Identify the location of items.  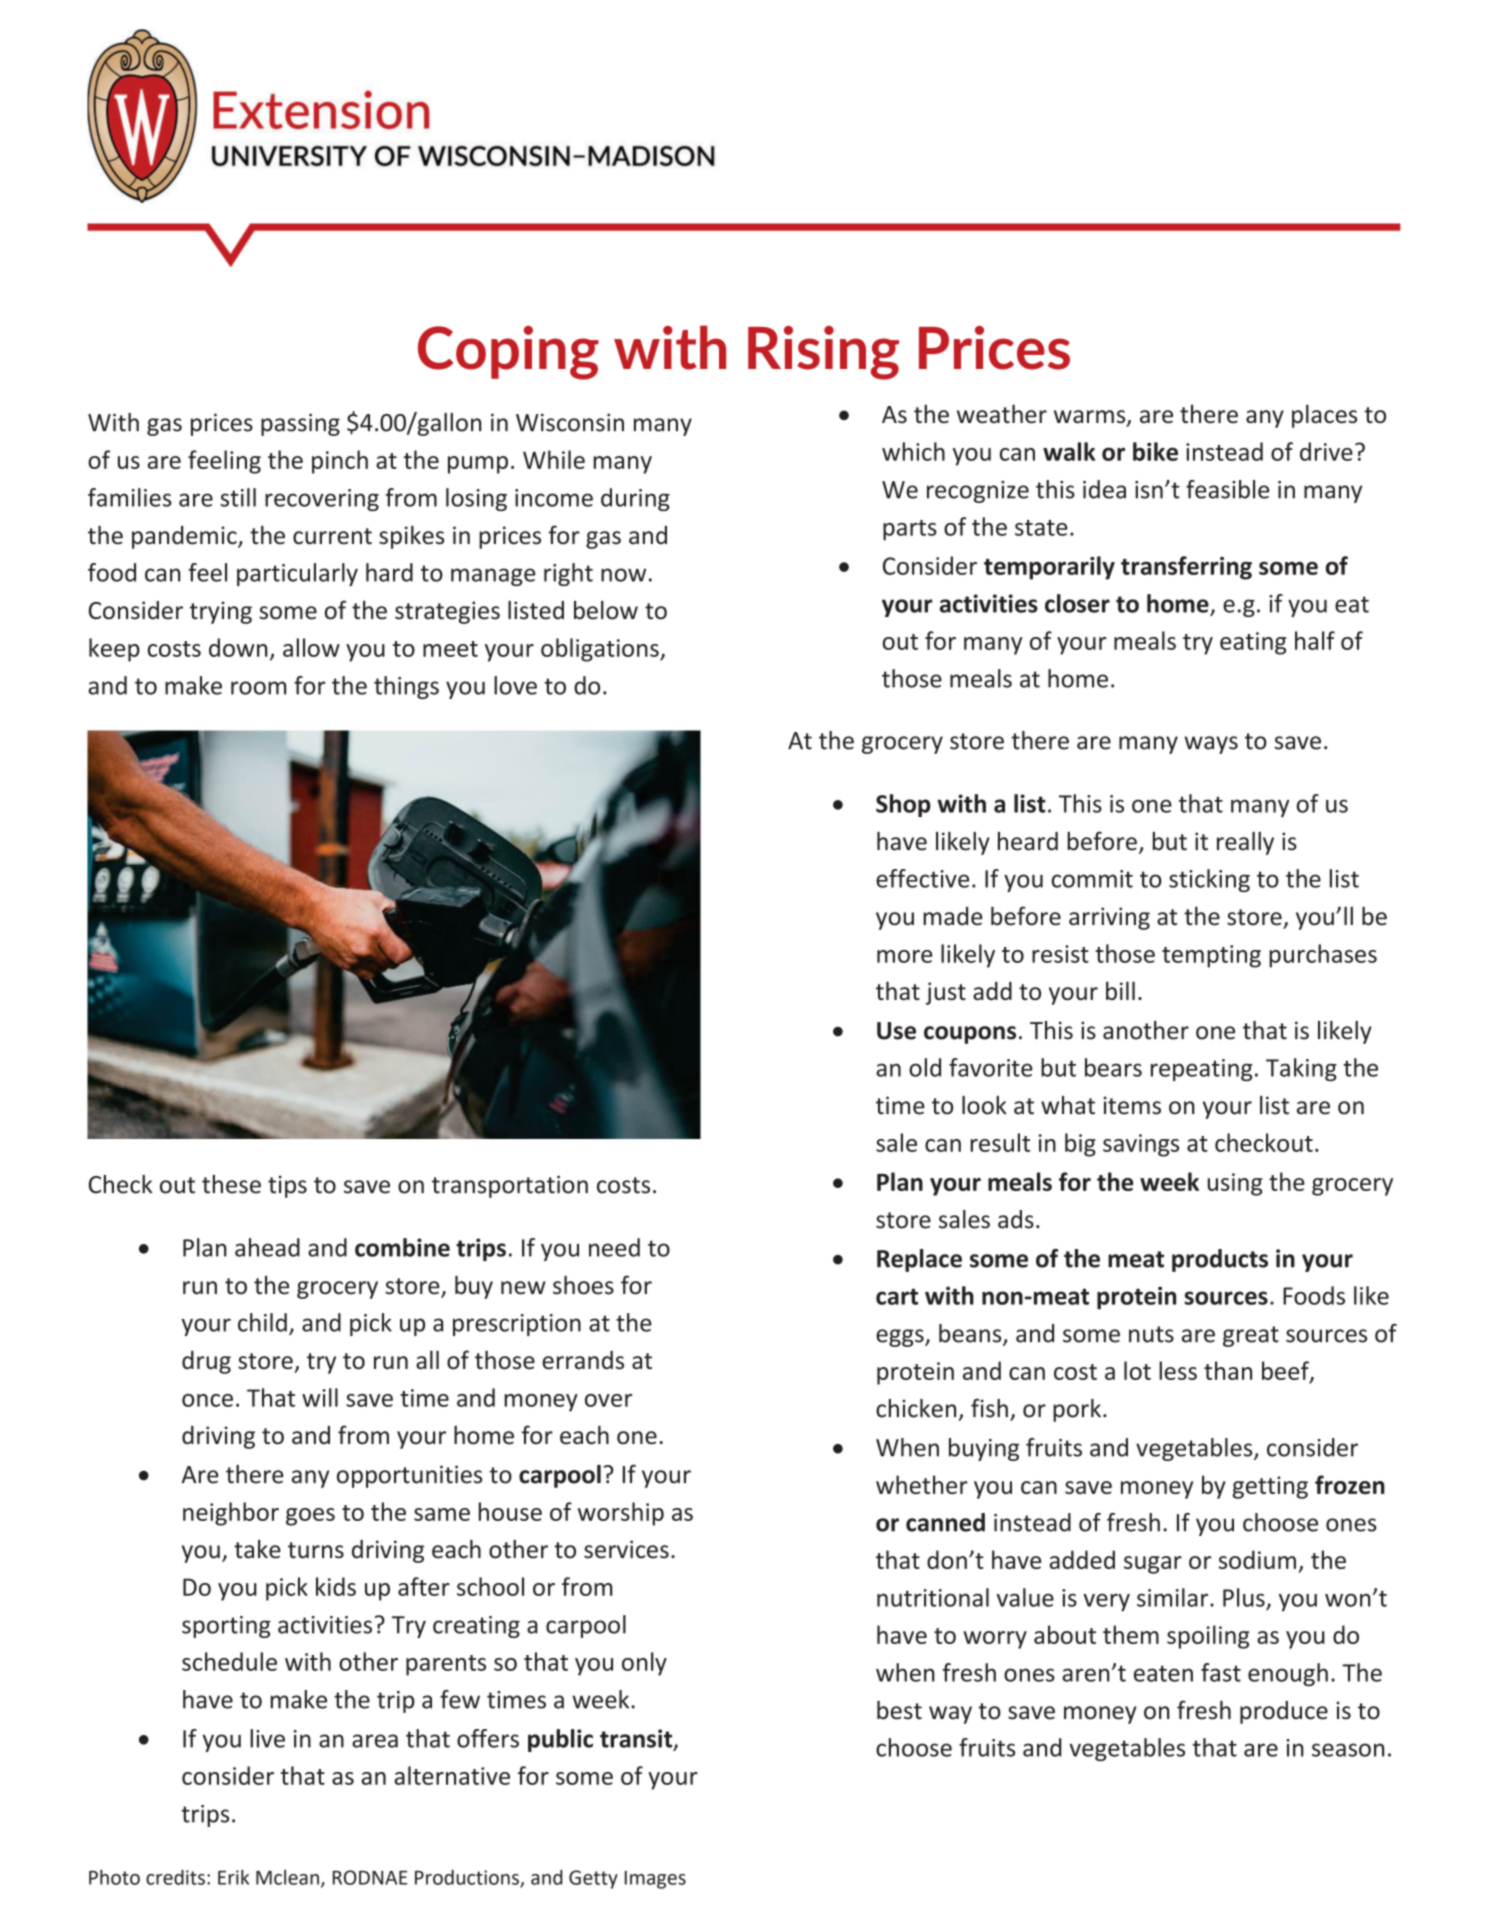
(1132, 1105).
